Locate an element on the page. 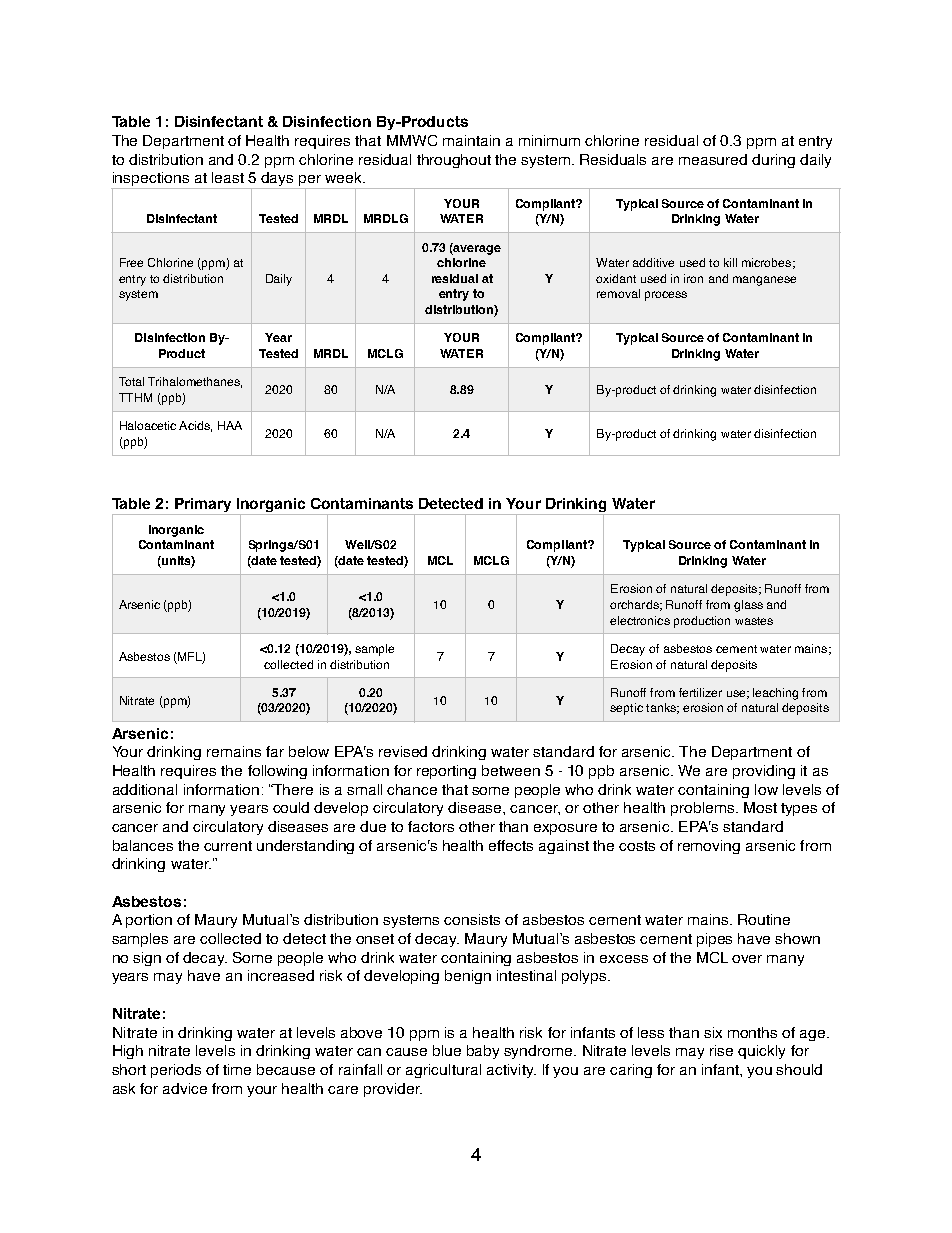  average is located at coordinates (476, 249).
